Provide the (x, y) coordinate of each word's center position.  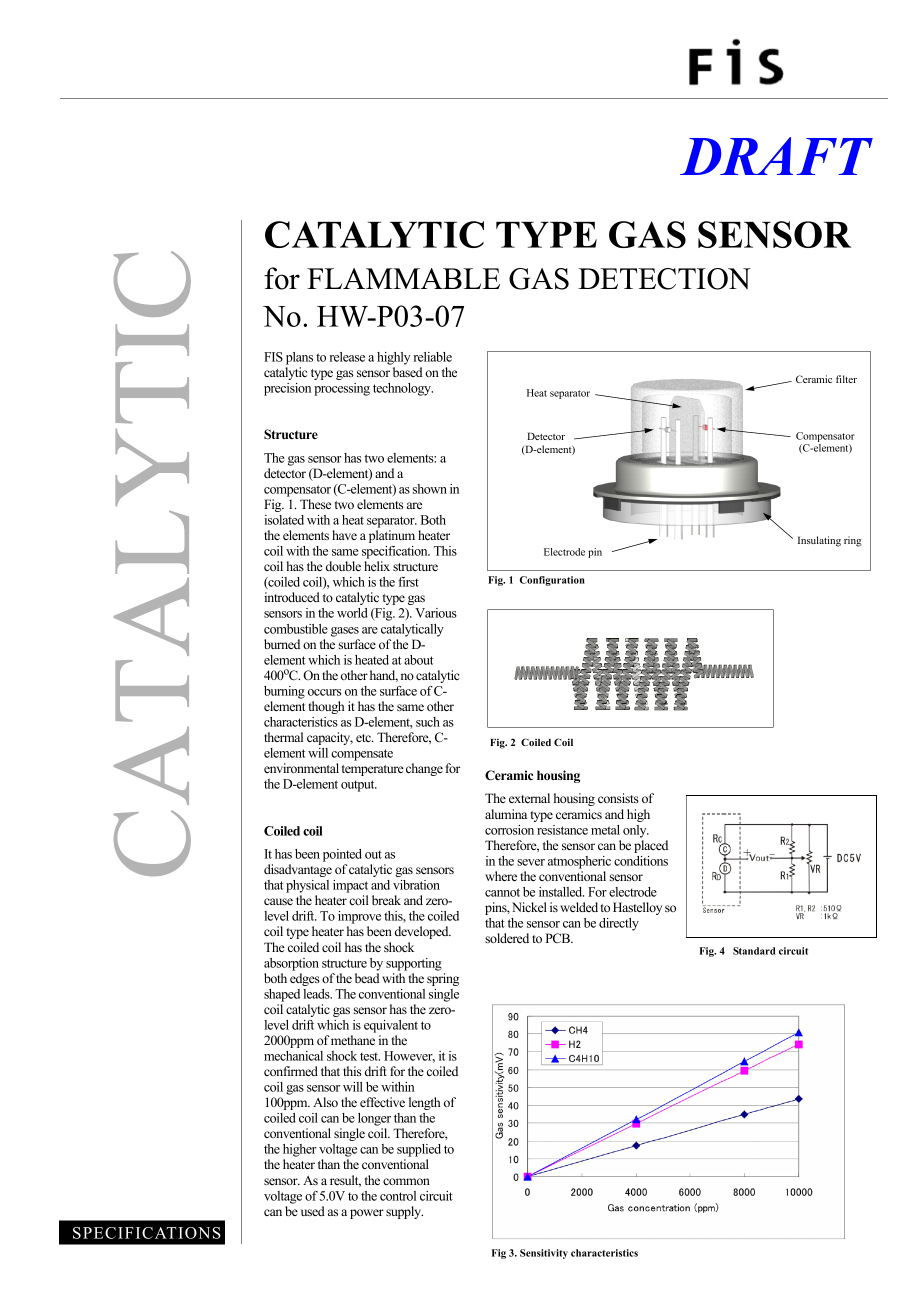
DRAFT (776, 156)
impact (350, 886)
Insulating (819, 541)
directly (619, 924)
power (367, 1214)
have (344, 535)
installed (561, 892)
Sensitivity (544, 1254)
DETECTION (664, 279)
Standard (754, 951)
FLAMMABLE (403, 278)
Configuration (552, 581)
